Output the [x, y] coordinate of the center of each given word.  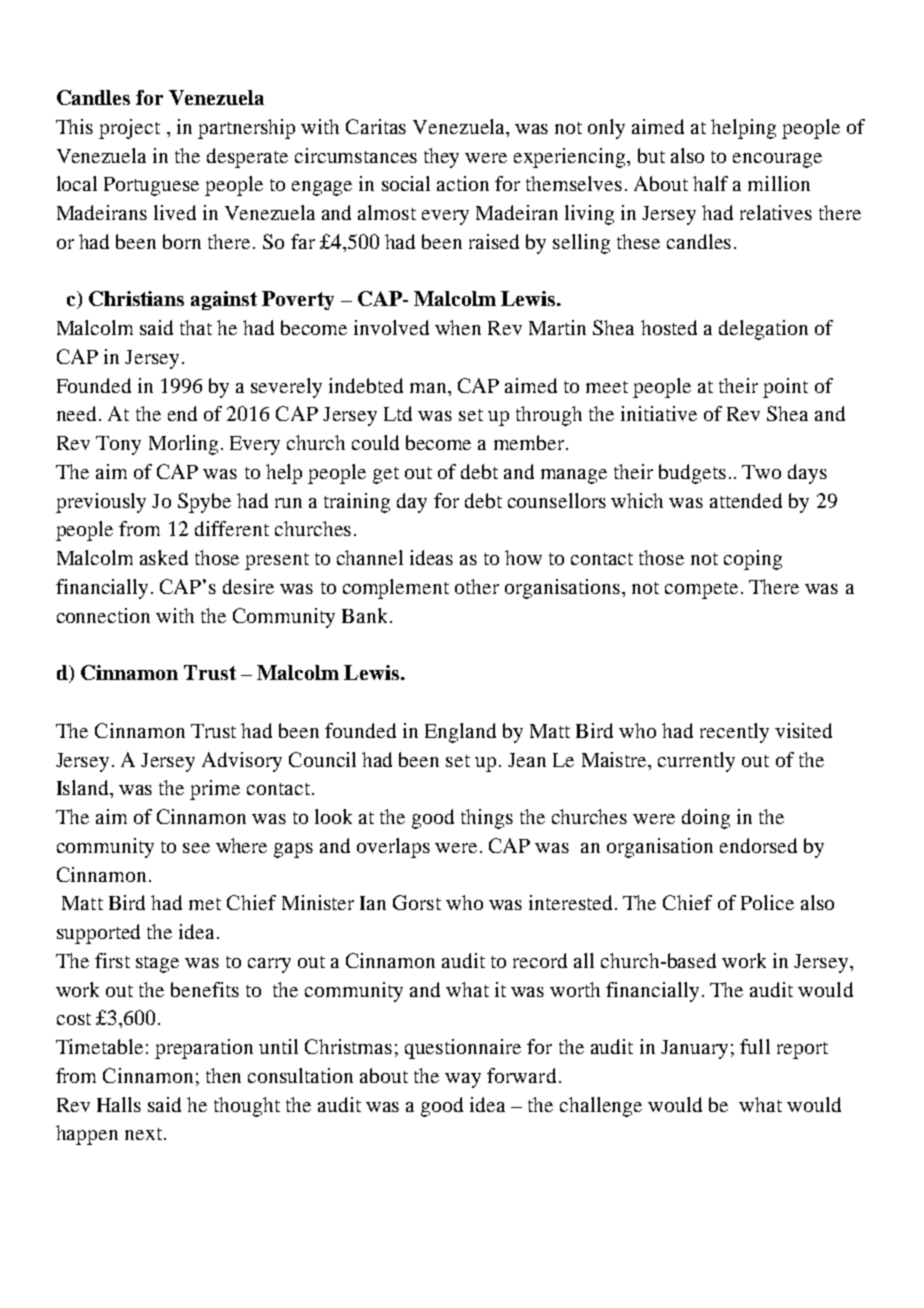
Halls [119, 1104]
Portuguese [151, 186]
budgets [692, 474]
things [487, 819]
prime [215, 790]
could [375, 442]
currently [696, 762]
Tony [118, 445]
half [710, 183]
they [441, 158]
